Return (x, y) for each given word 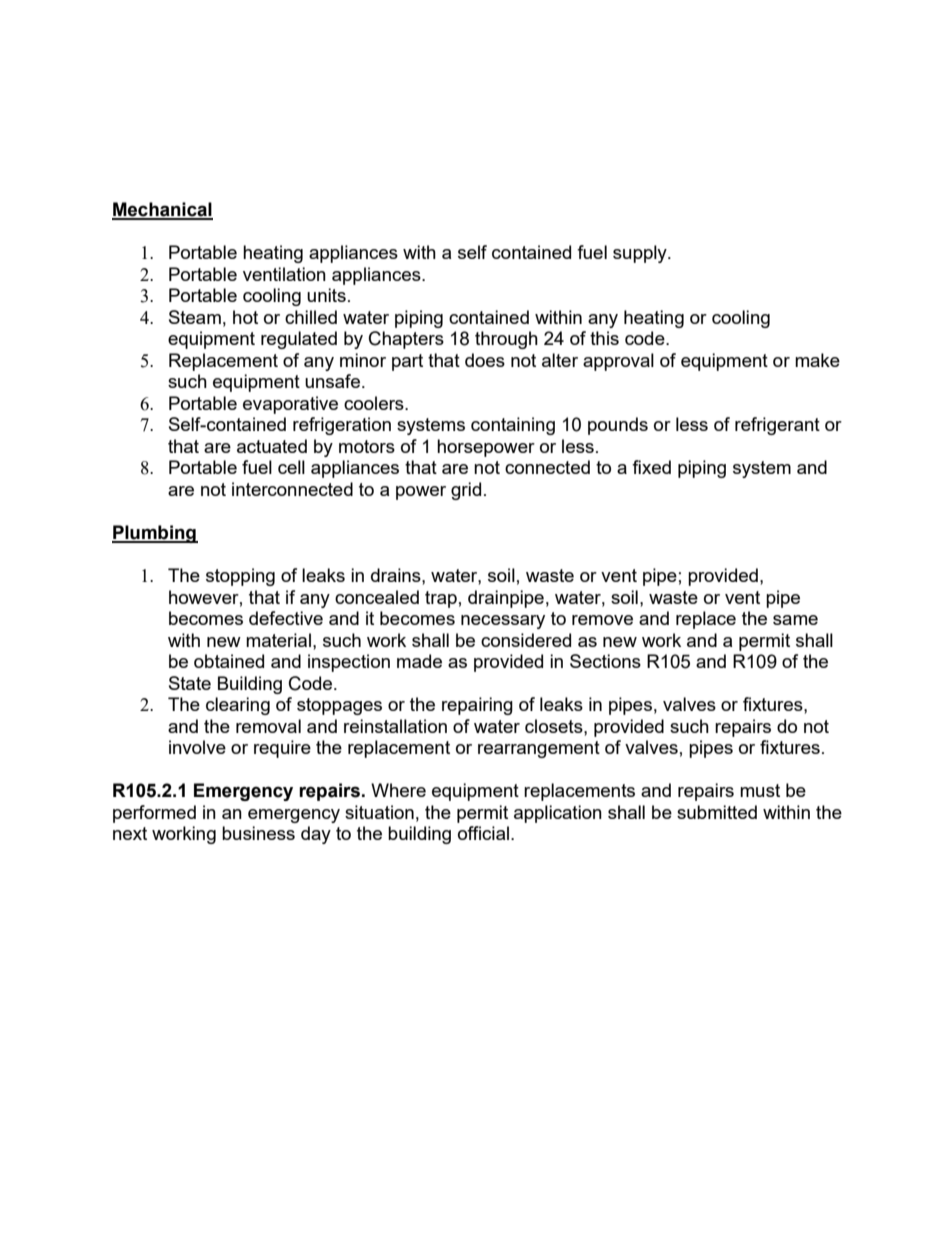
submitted (717, 812)
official (483, 833)
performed (154, 814)
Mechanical (162, 210)
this (604, 338)
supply (641, 254)
